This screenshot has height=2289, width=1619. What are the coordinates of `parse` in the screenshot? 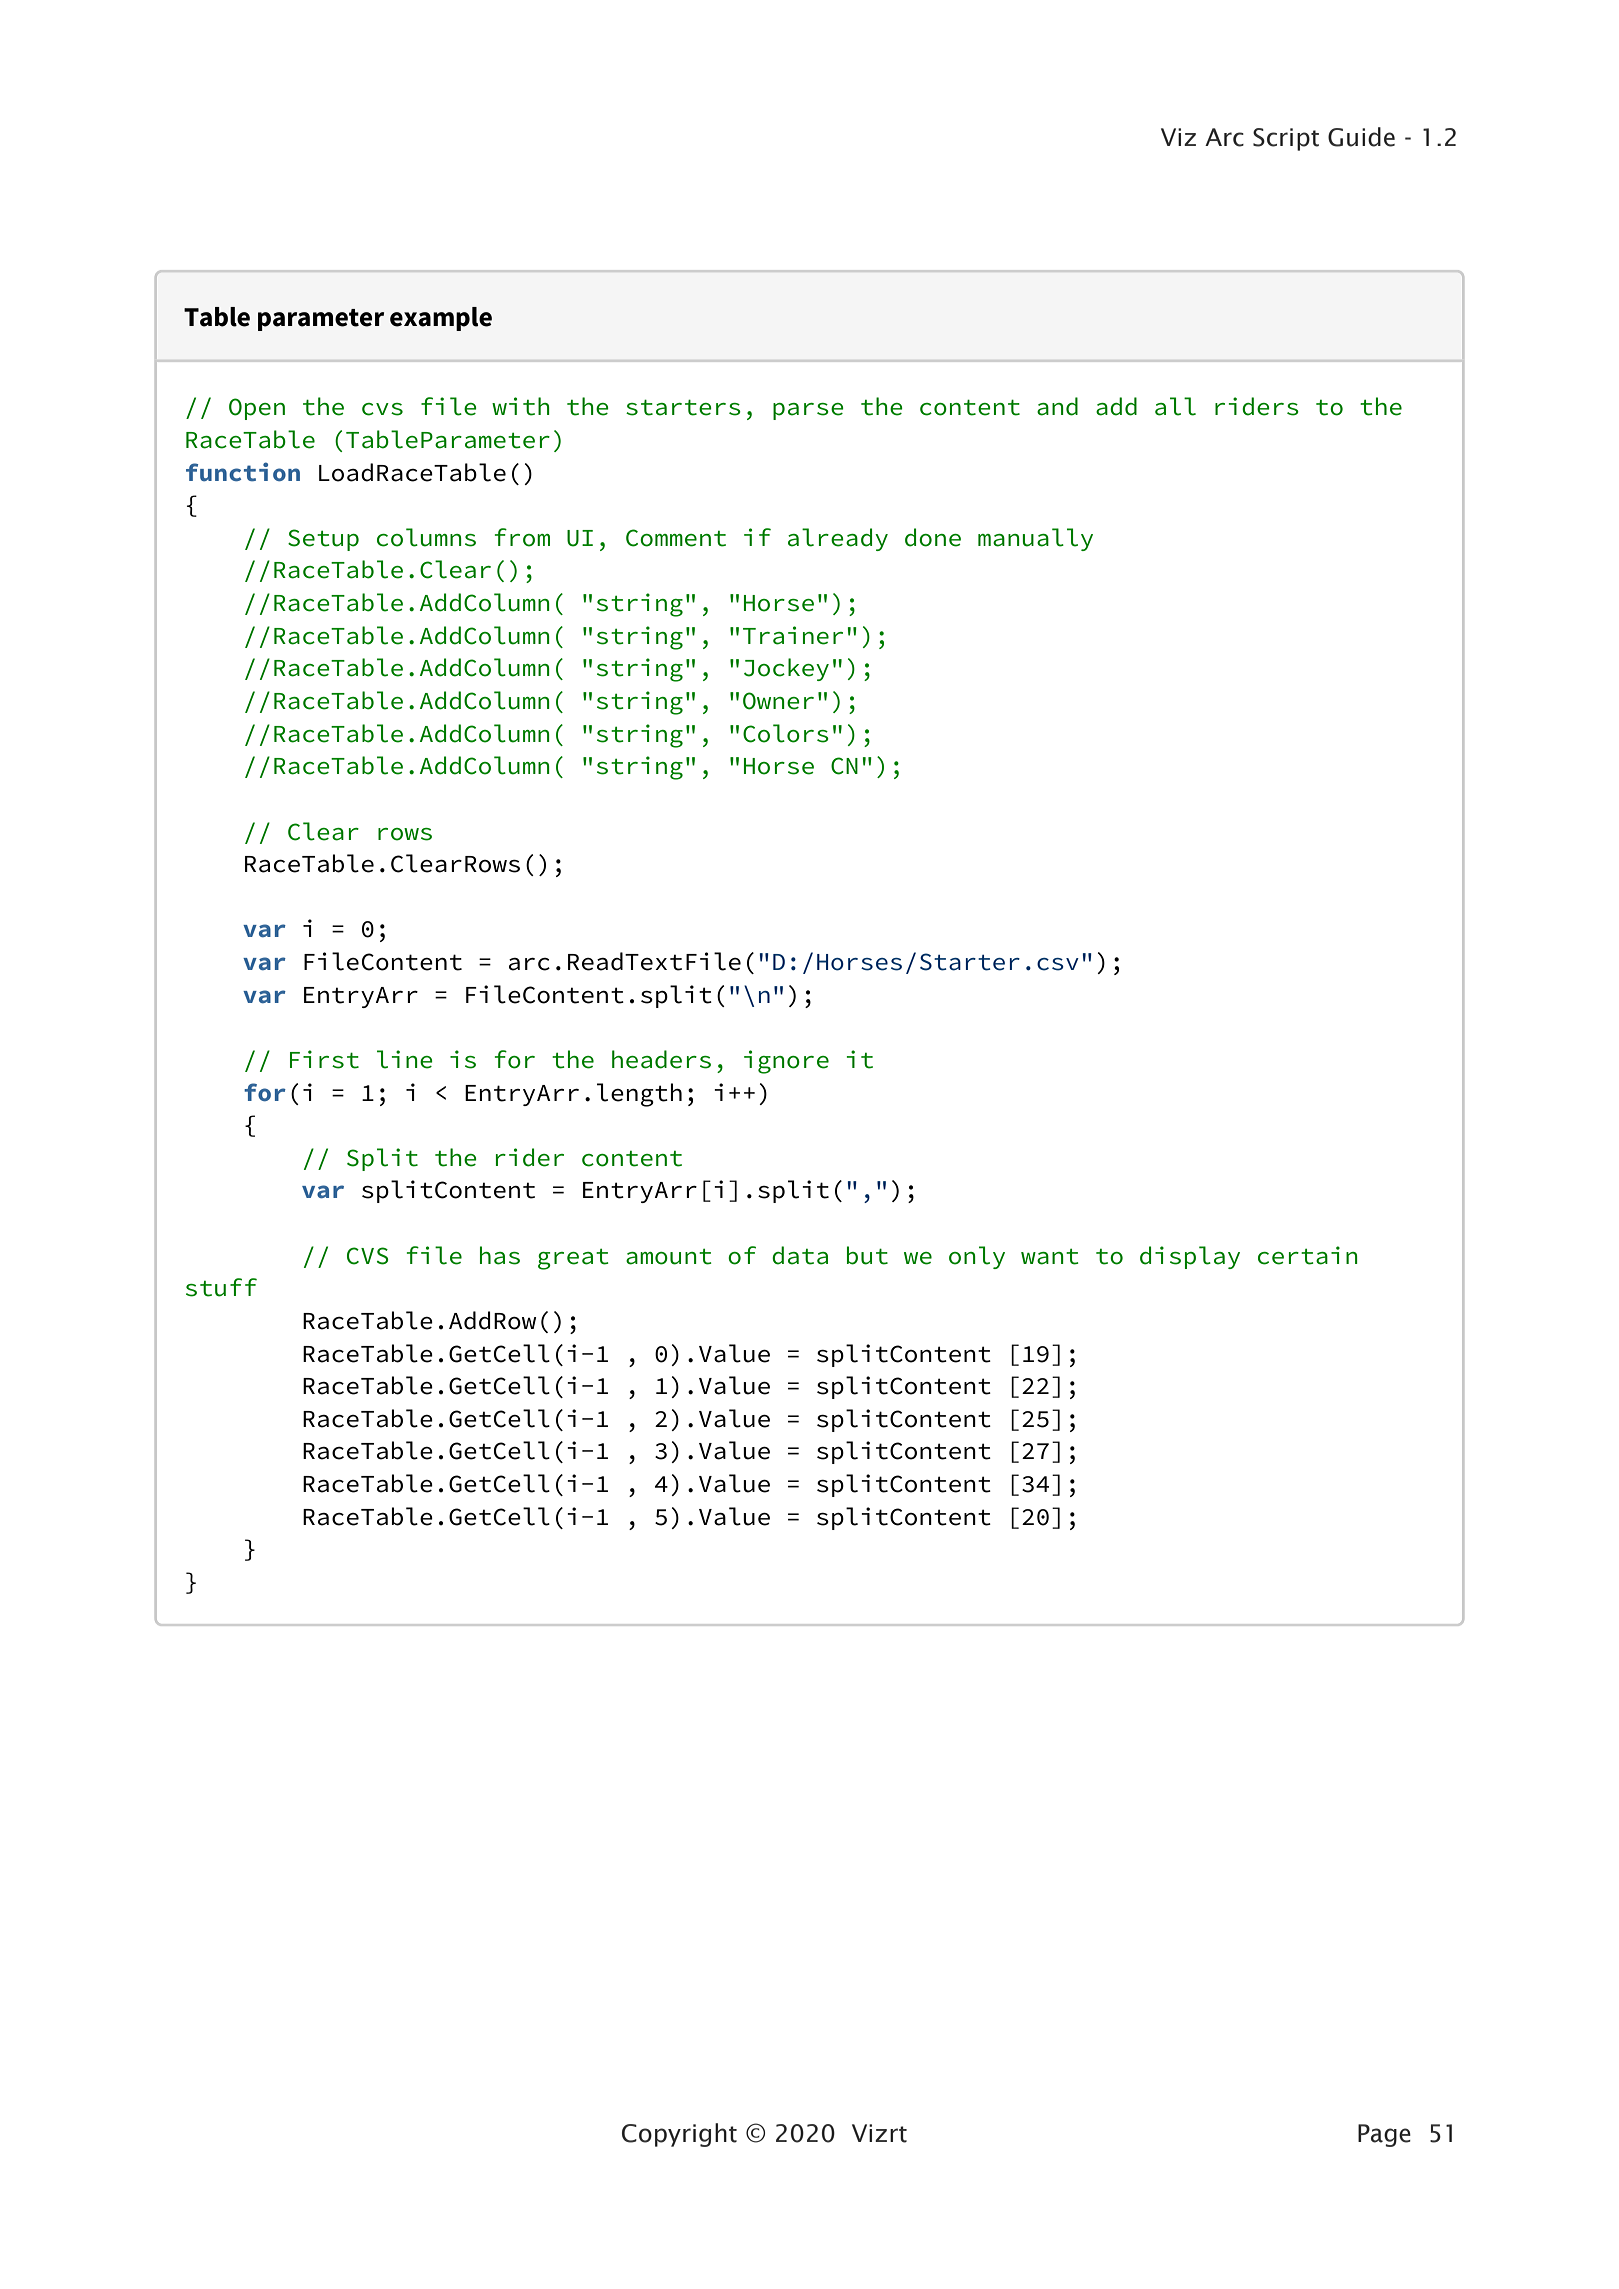 It's located at (808, 411).
